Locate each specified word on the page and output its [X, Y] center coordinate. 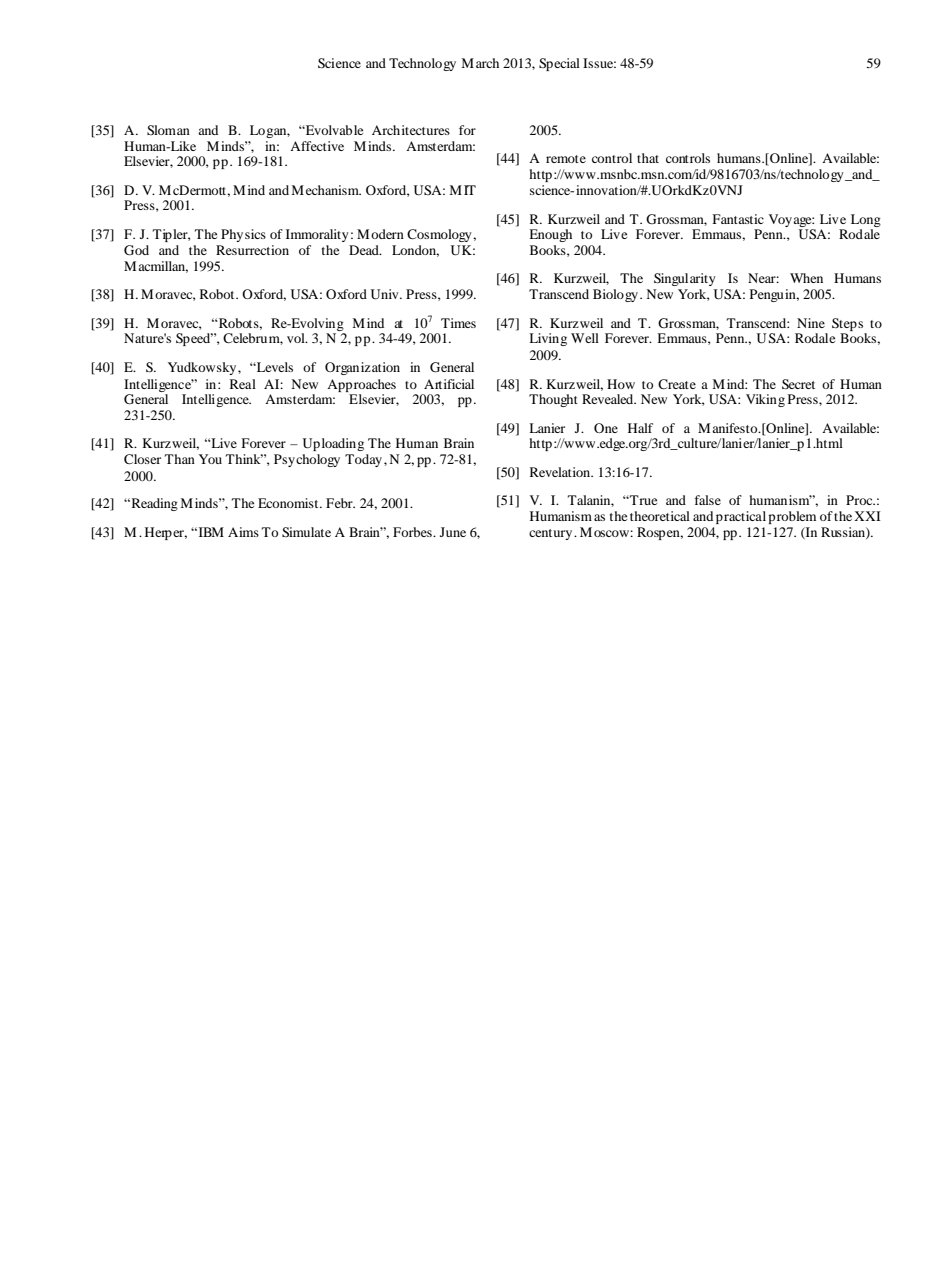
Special [559, 64]
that [648, 158]
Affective [317, 146]
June [453, 532]
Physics [243, 235]
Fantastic [738, 219]
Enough [550, 235]
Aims [243, 532]
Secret [798, 384]
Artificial [449, 384]
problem [792, 517]
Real [243, 384]
